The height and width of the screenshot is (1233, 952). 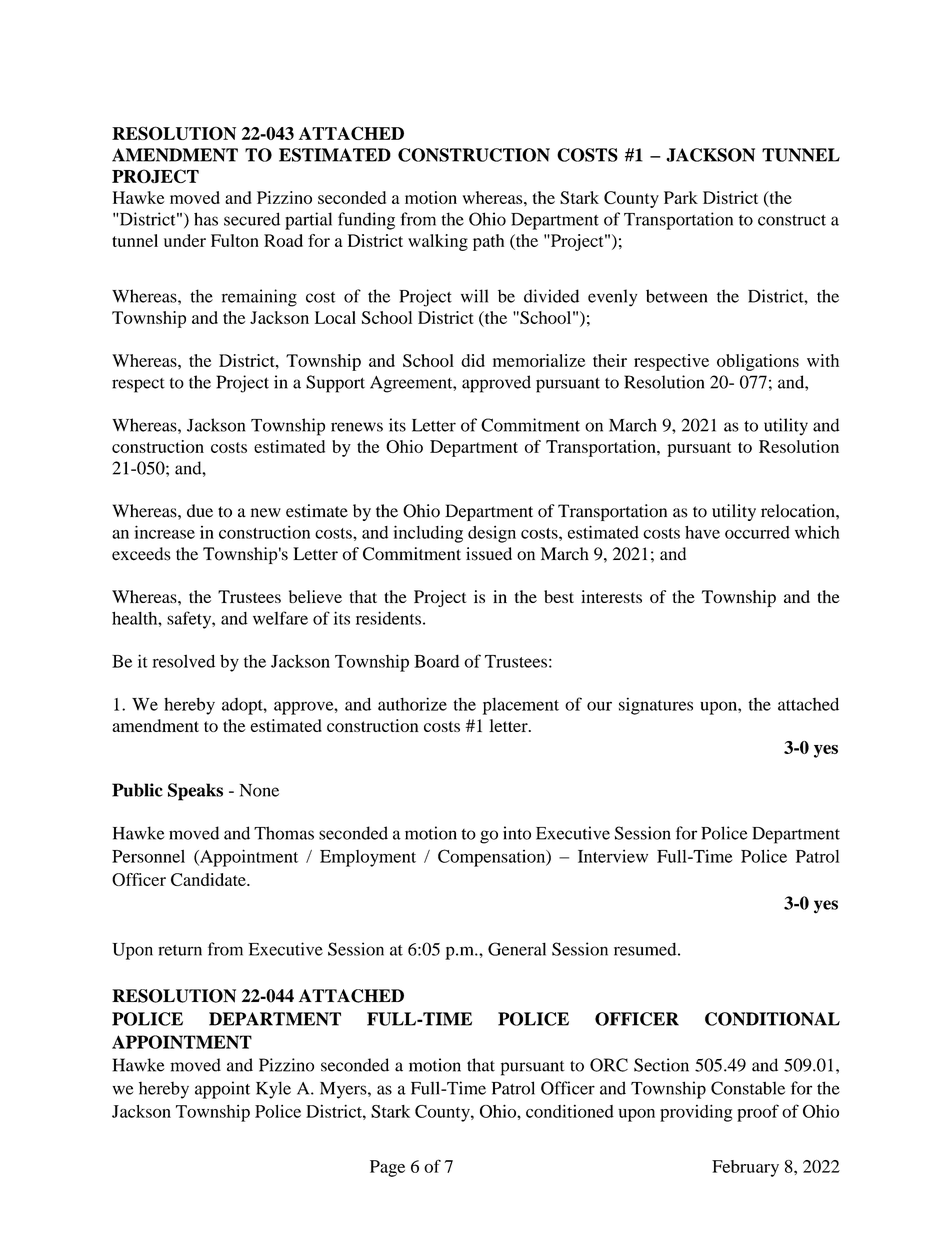 What do you see at coordinates (570, 1111) in the screenshot?
I see `conditioned` at bounding box center [570, 1111].
